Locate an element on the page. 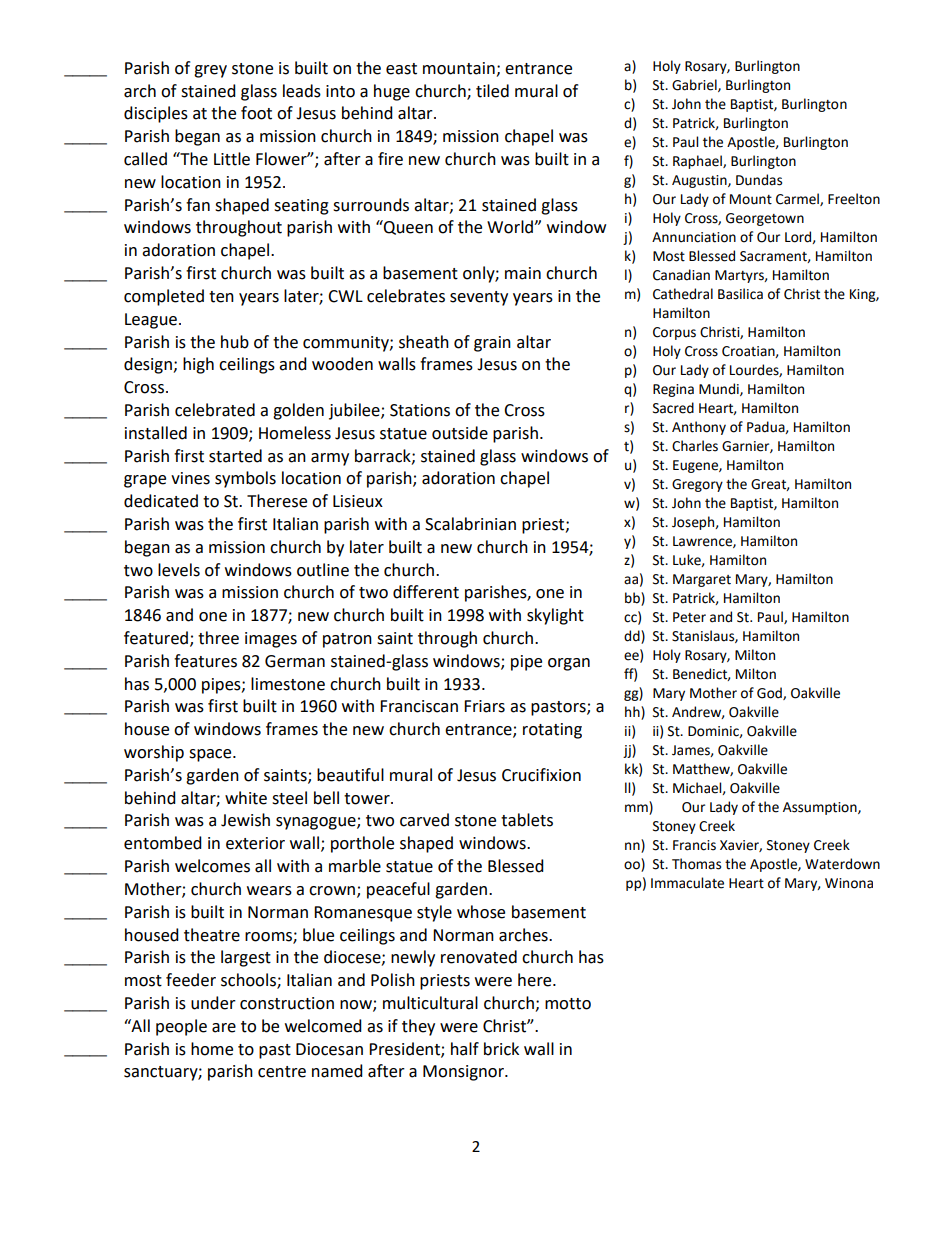 This image has height=1233, width=952. people is located at coordinates (181, 1027).
